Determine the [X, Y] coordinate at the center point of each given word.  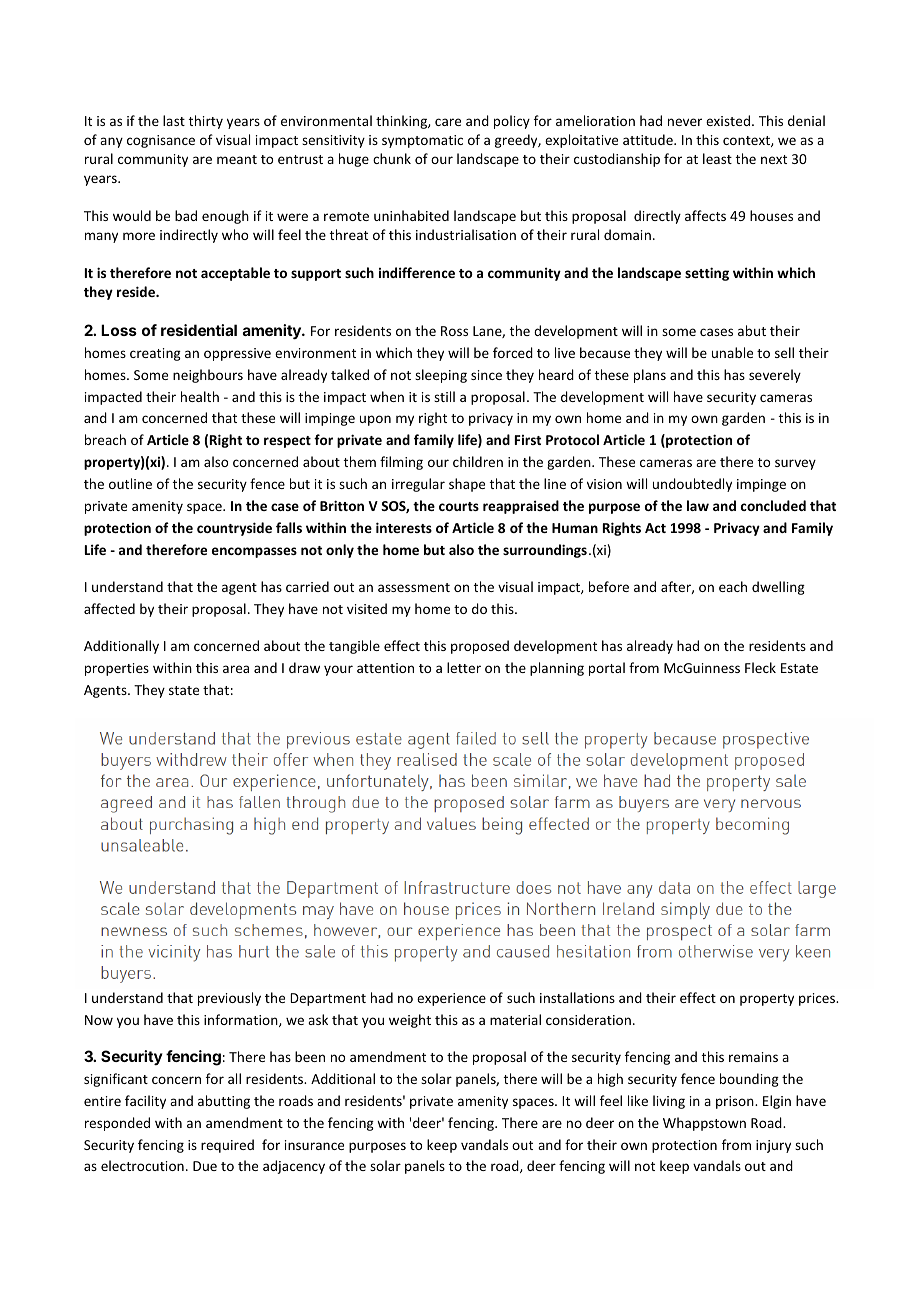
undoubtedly [692, 485]
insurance [314, 1145]
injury [773, 1146]
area [236, 669]
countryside [234, 529]
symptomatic [422, 141]
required [227, 1146]
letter [464, 667]
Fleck [760, 667]
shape [467, 485]
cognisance [161, 141]
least [717, 158]
